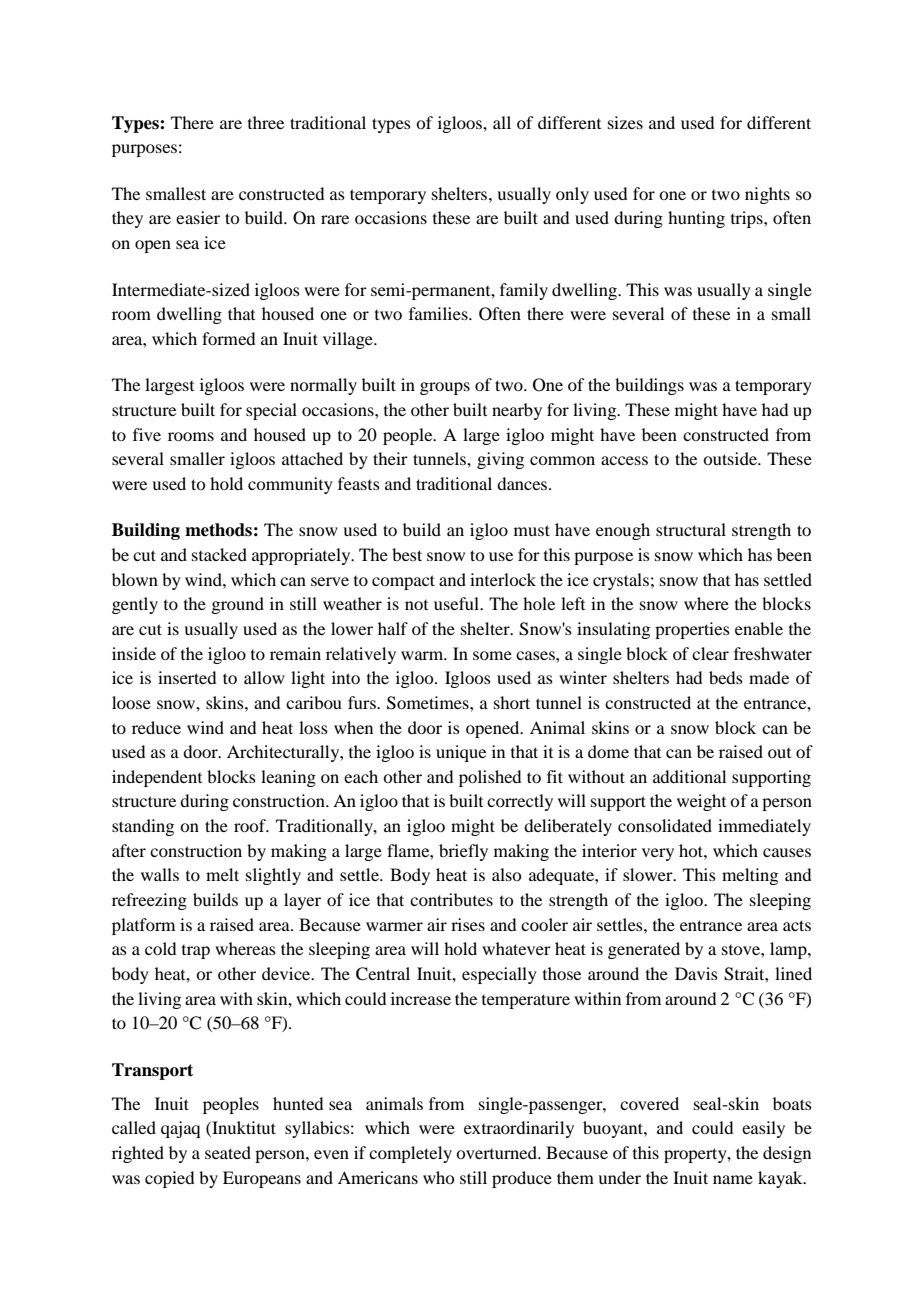 The width and height of the document is (924, 1308). I want to click on seated, so click(228, 1152).
